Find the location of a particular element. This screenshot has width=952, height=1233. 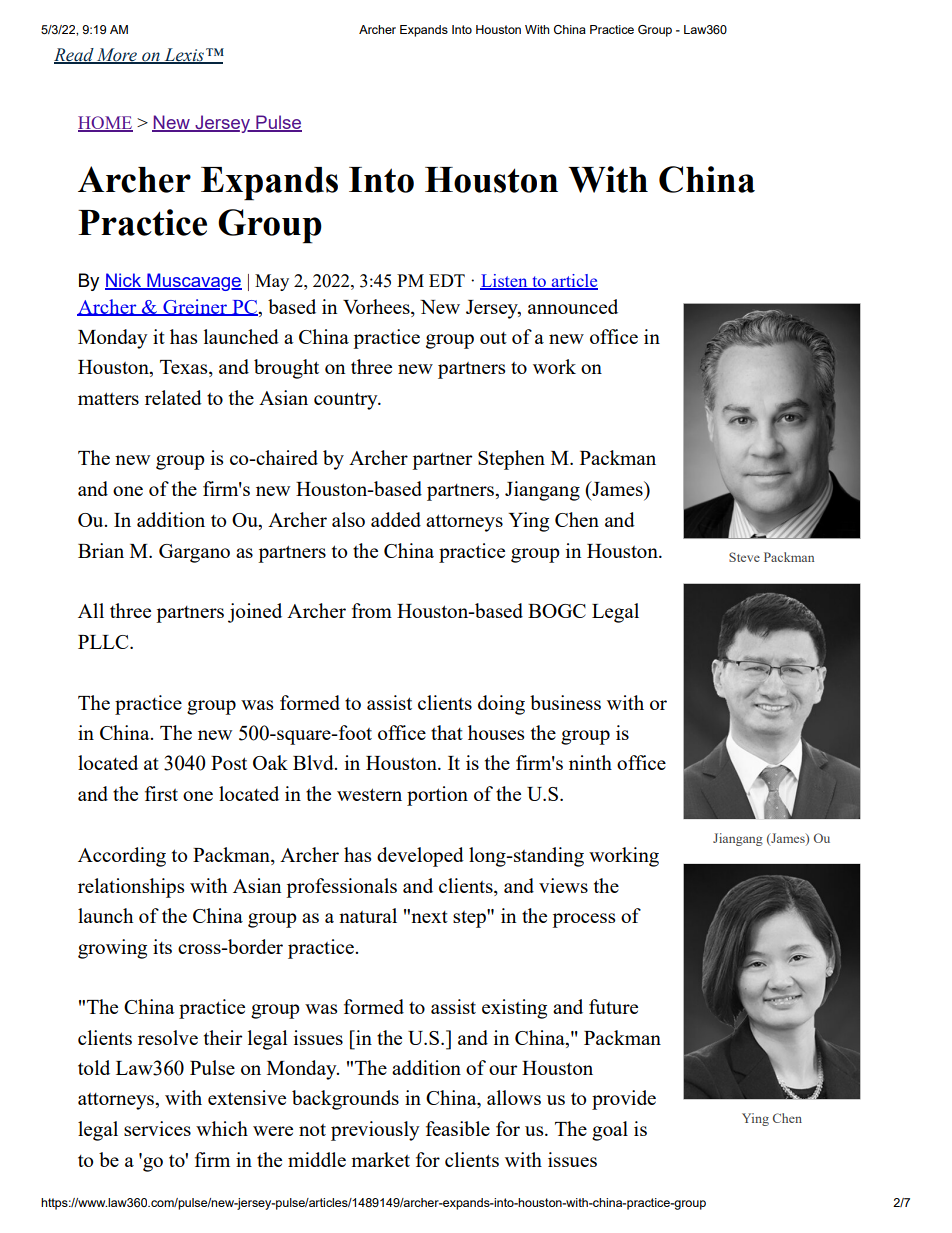

that is located at coordinates (447, 732).
